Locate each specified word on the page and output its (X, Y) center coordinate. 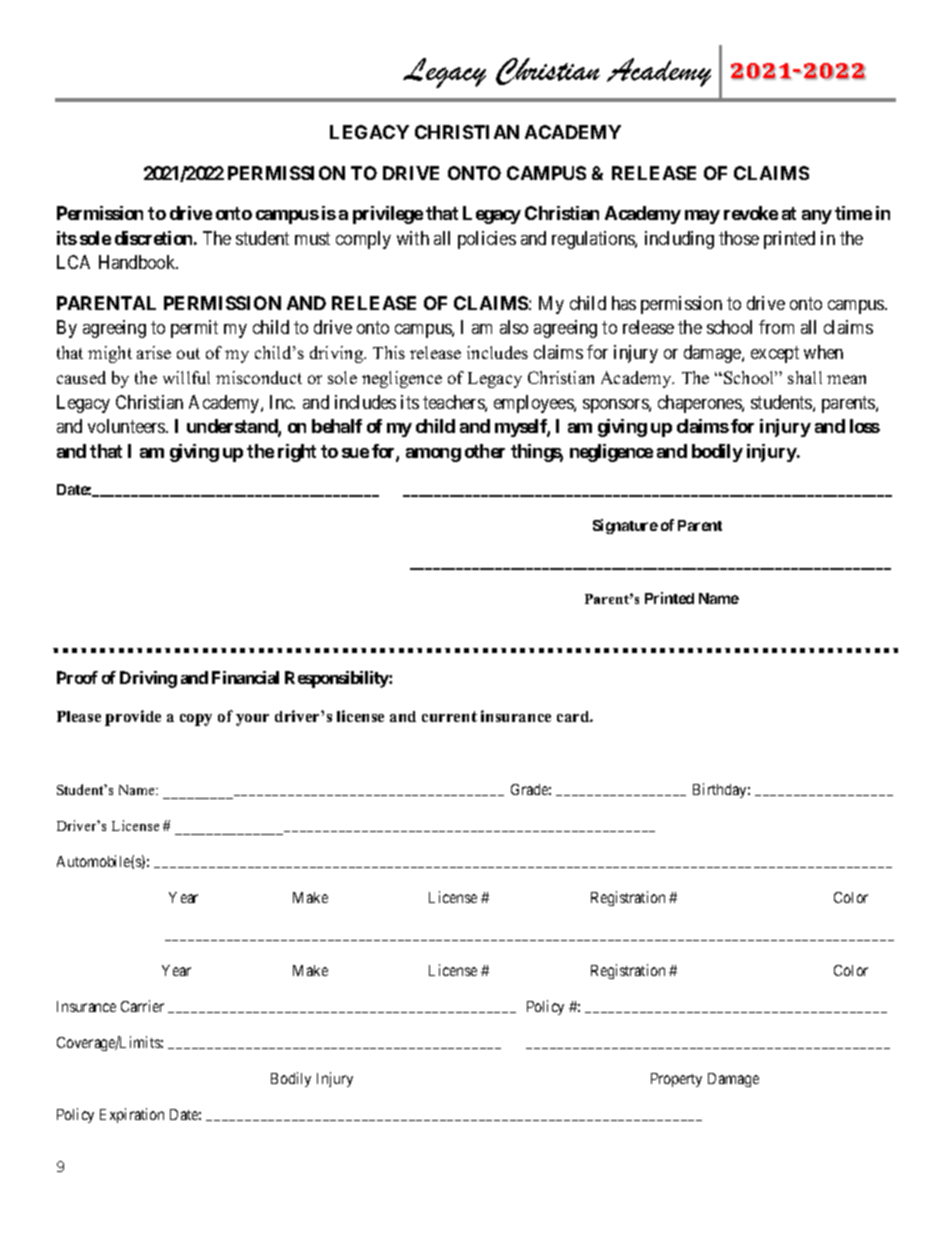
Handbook (138, 262)
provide (133, 718)
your (252, 720)
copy (196, 720)
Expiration (132, 1115)
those (739, 238)
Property (676, 1080)
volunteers (127, 426)
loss (865, 426)
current (449, 716)
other (485, 451)
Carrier (142, 1006)
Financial (245, 677)
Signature (625, 526)
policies (487, 240)
